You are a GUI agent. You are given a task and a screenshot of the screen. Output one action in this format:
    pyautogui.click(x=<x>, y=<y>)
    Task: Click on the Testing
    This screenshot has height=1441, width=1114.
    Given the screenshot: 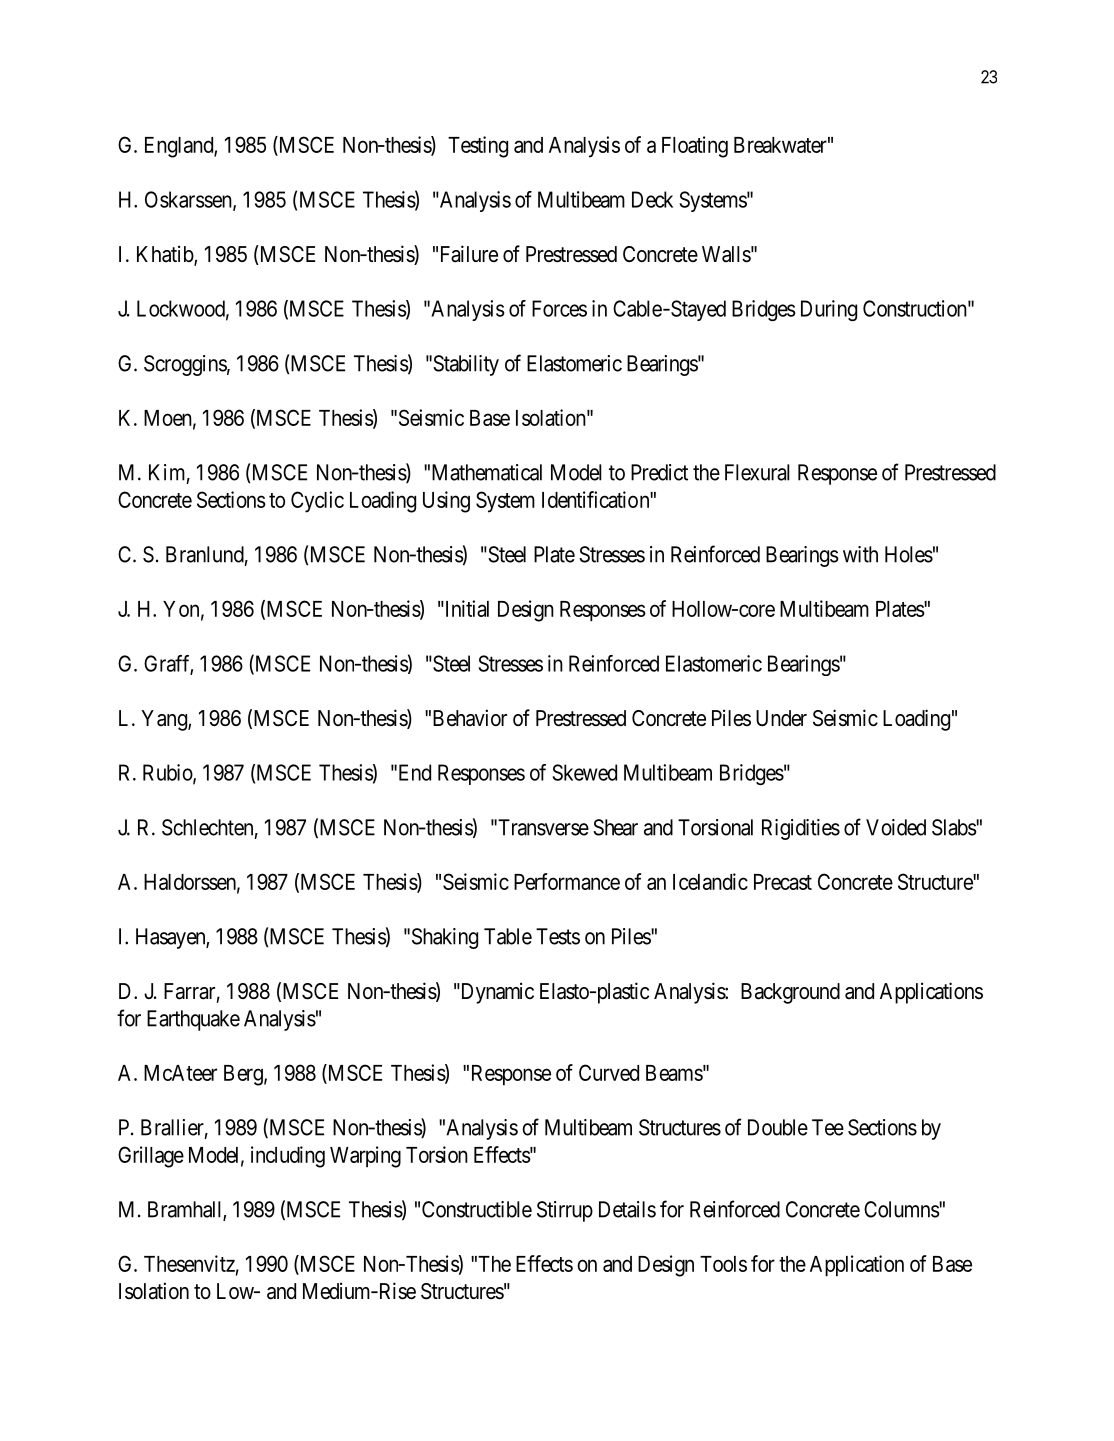 What is the action you would take?
    pyautogui.click(x=478, y=147)
